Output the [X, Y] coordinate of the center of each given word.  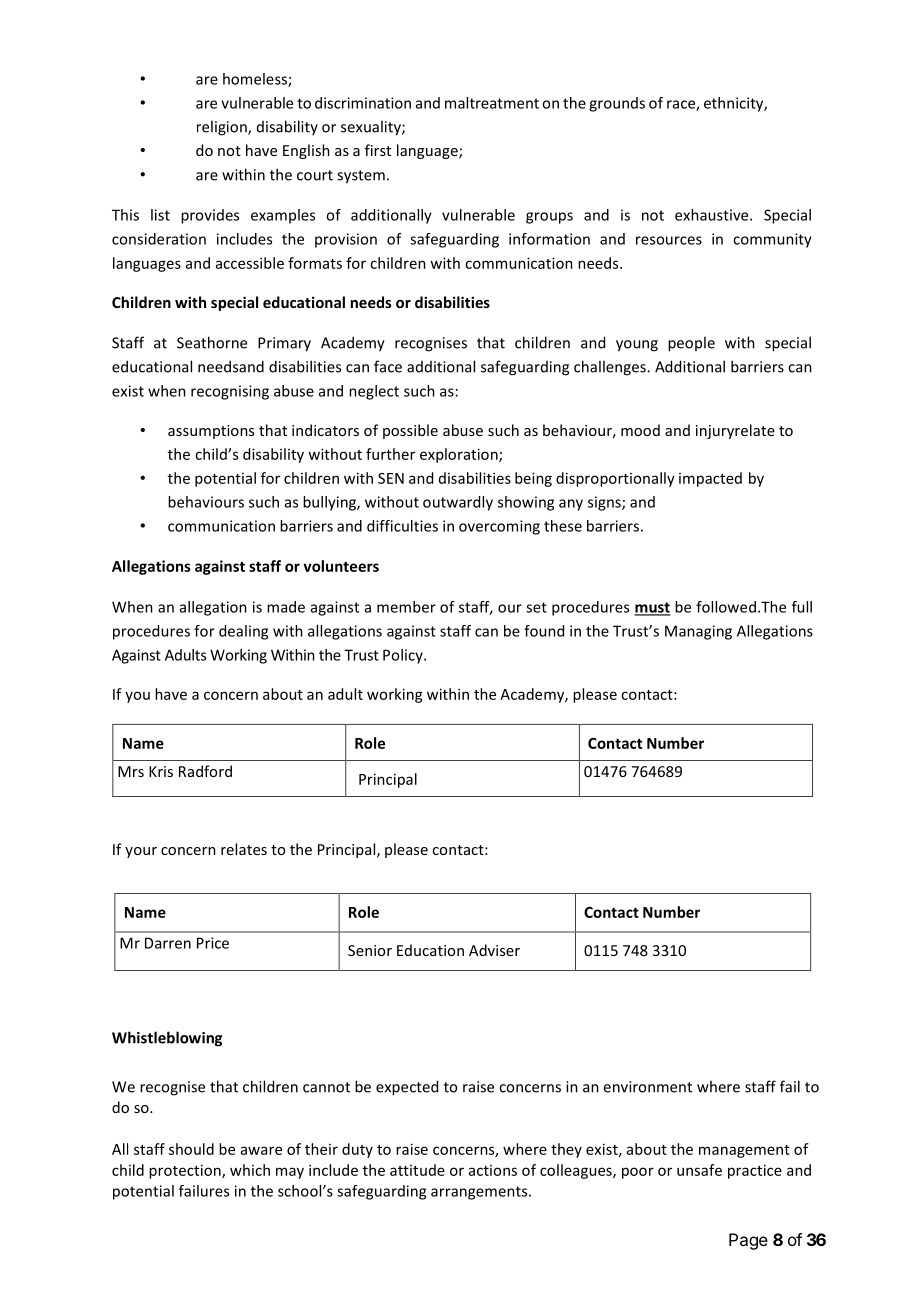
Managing [698, 632]
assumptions [211, 432]
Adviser [494, 950]
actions [493, 1170]
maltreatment [492, 103]
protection [186, 1171]
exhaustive [713, 215]
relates [244, 849]
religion [223, 128]
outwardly [458, 503]
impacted [710, 479]
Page [748, 1241]
